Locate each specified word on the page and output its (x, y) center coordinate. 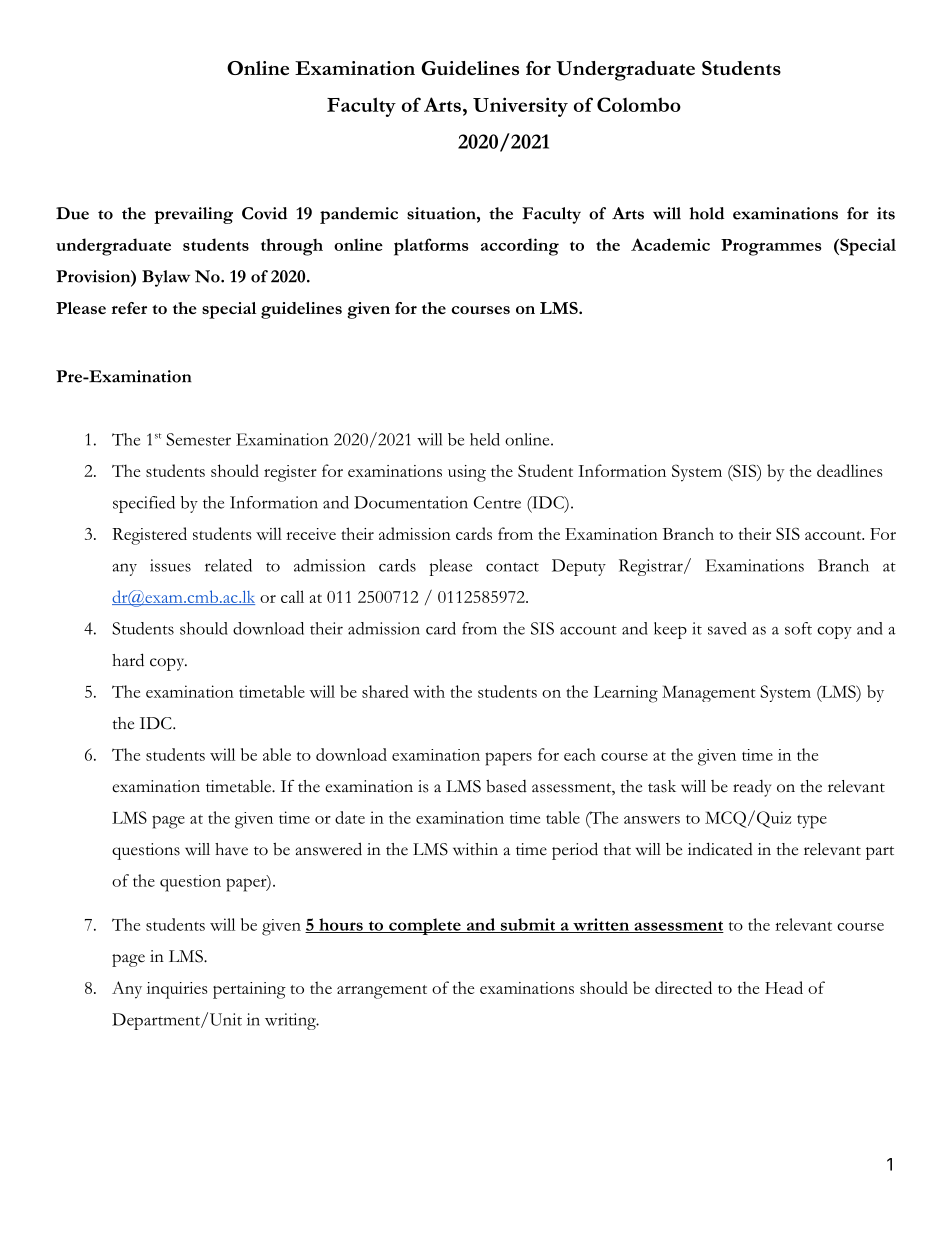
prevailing (193, 215)
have (231, 849)
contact (512, 567)
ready (752, 788)
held (485, 439)
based (506, 786)
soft (798, 628)
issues (170, 565)
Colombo (639, 104)
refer (129, 308)
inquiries (177, 990)
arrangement (382, 992)
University (520, 107)
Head (784, 987)
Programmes (771, 247)
